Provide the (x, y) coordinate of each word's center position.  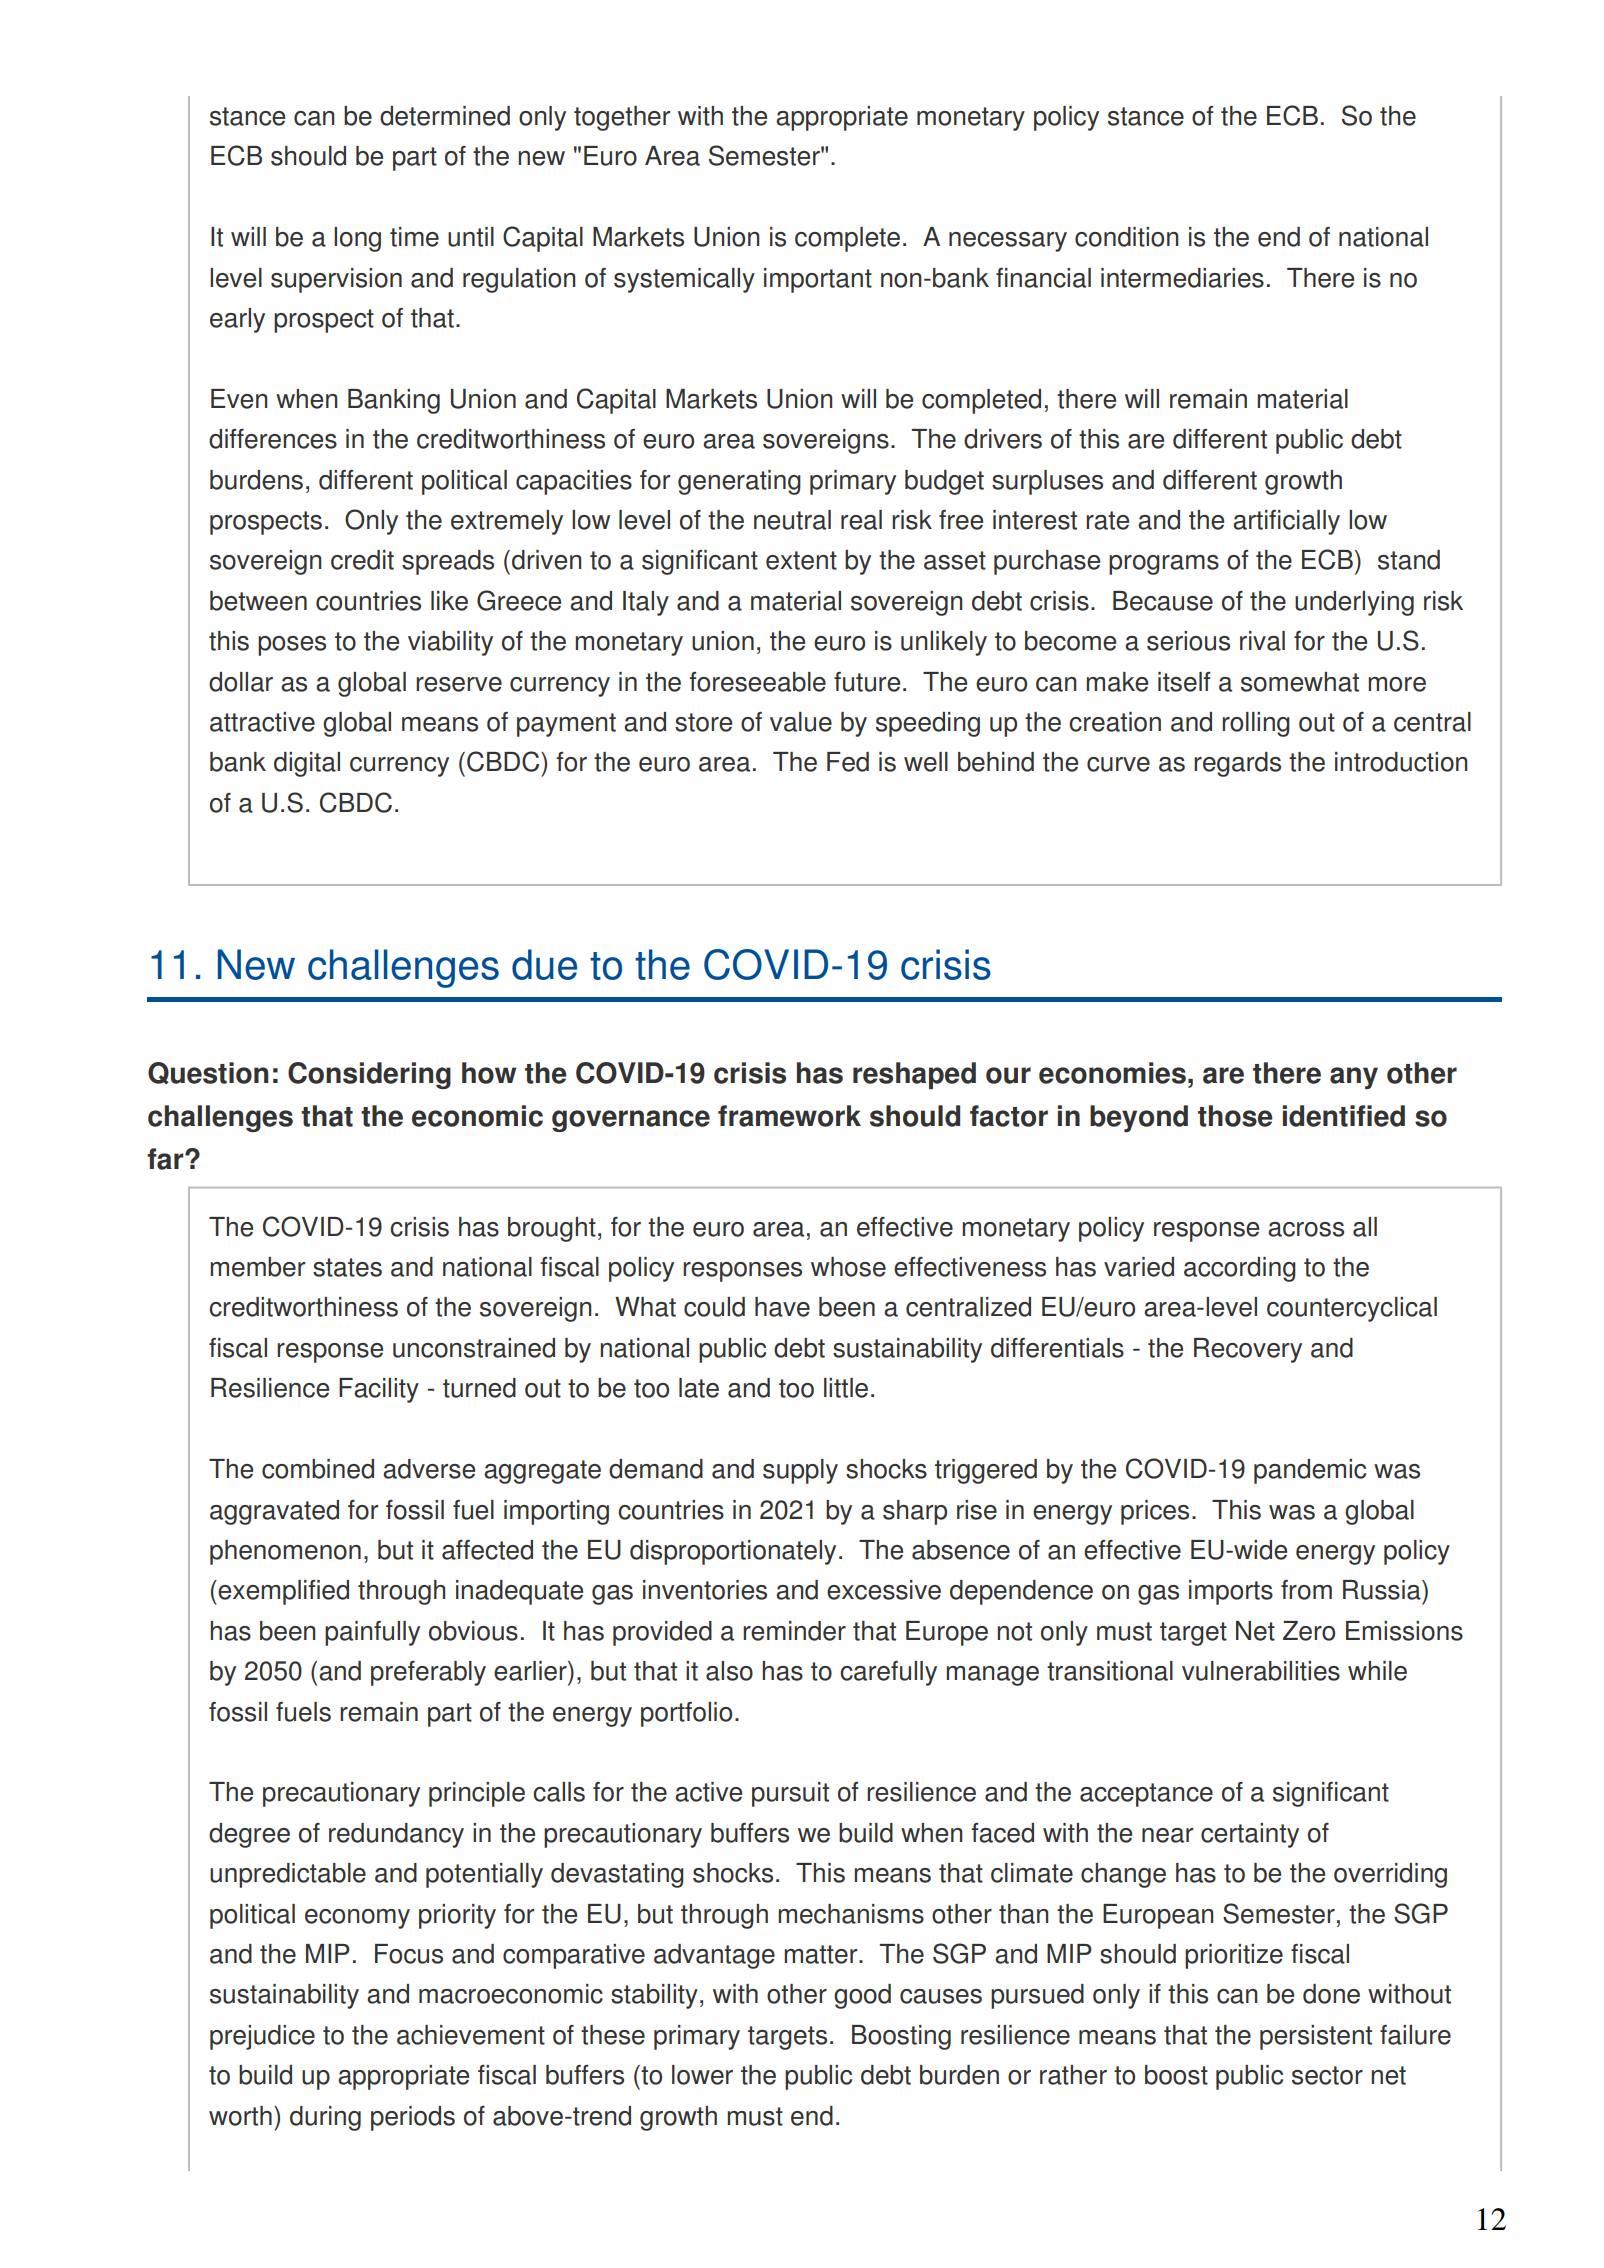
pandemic (1310, 1471)
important (818, 280)
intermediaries (1182, 278)
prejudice (262, 2037)
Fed (848, 762)
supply (800, 1471)
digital (307, 764)
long (357, 239)
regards (1237, 764)
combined (318, 1469)
